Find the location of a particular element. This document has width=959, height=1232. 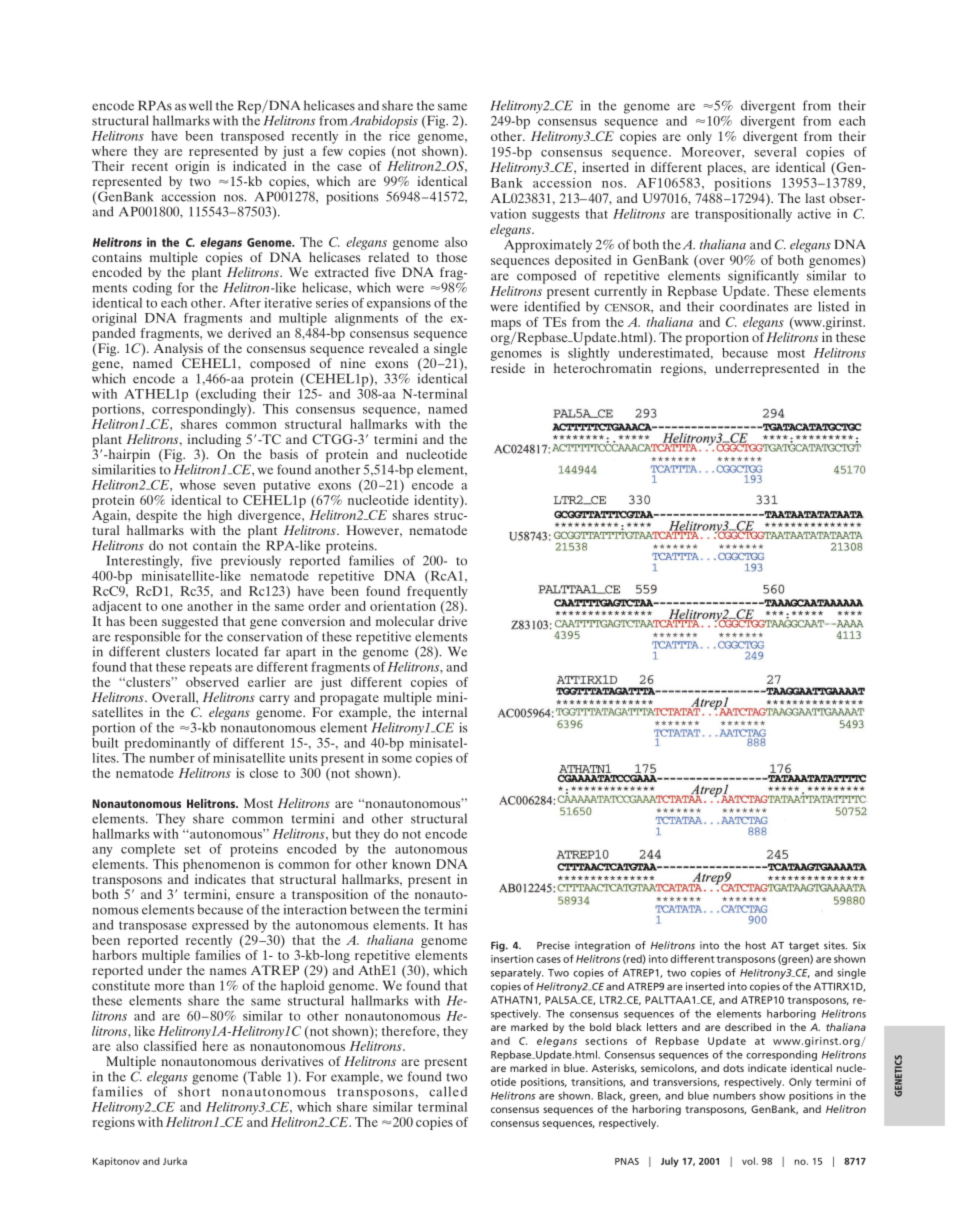

set is located at coordinates (193, 849).
